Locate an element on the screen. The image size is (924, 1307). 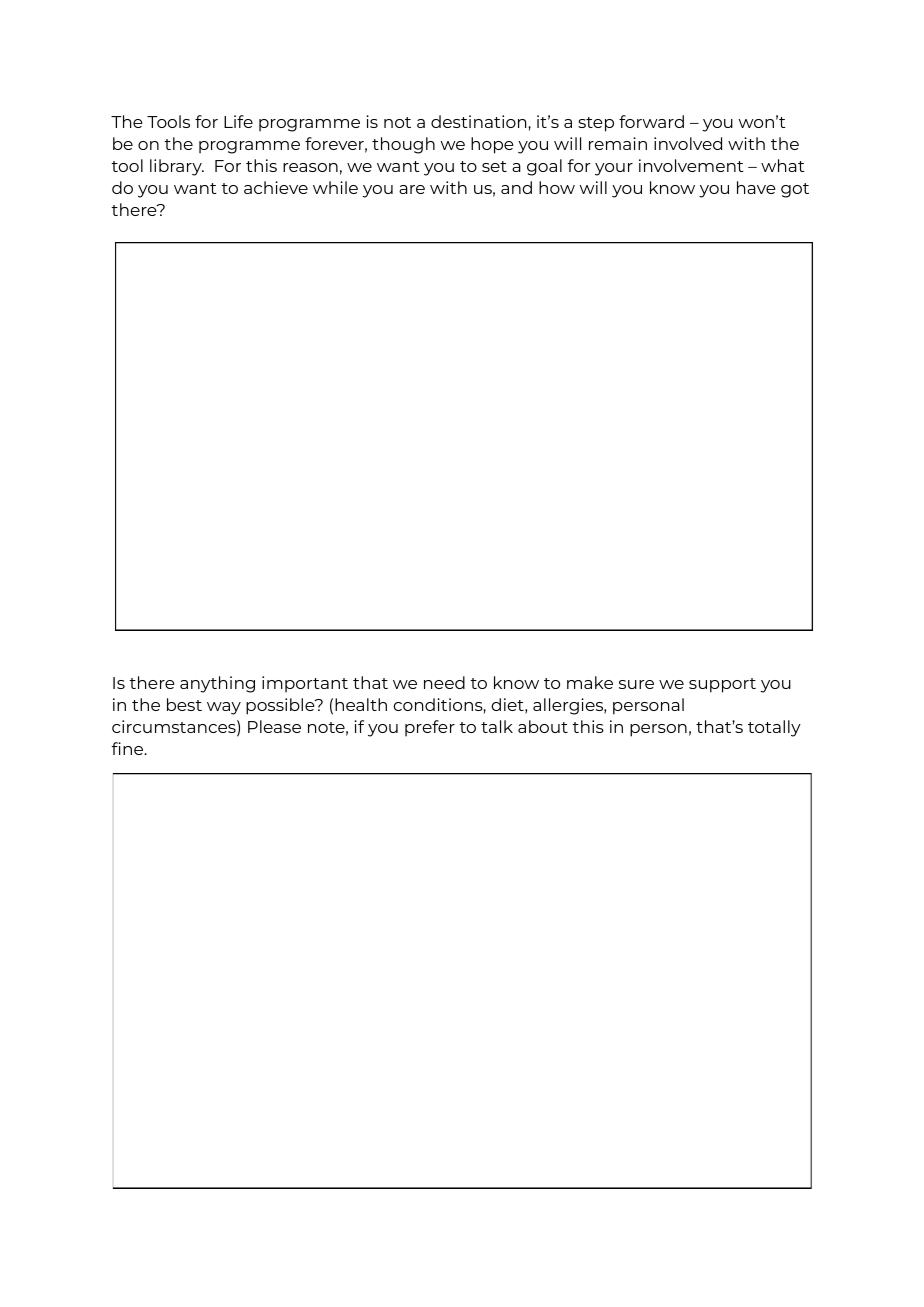
prefer is located at coordinates (430, 728).
